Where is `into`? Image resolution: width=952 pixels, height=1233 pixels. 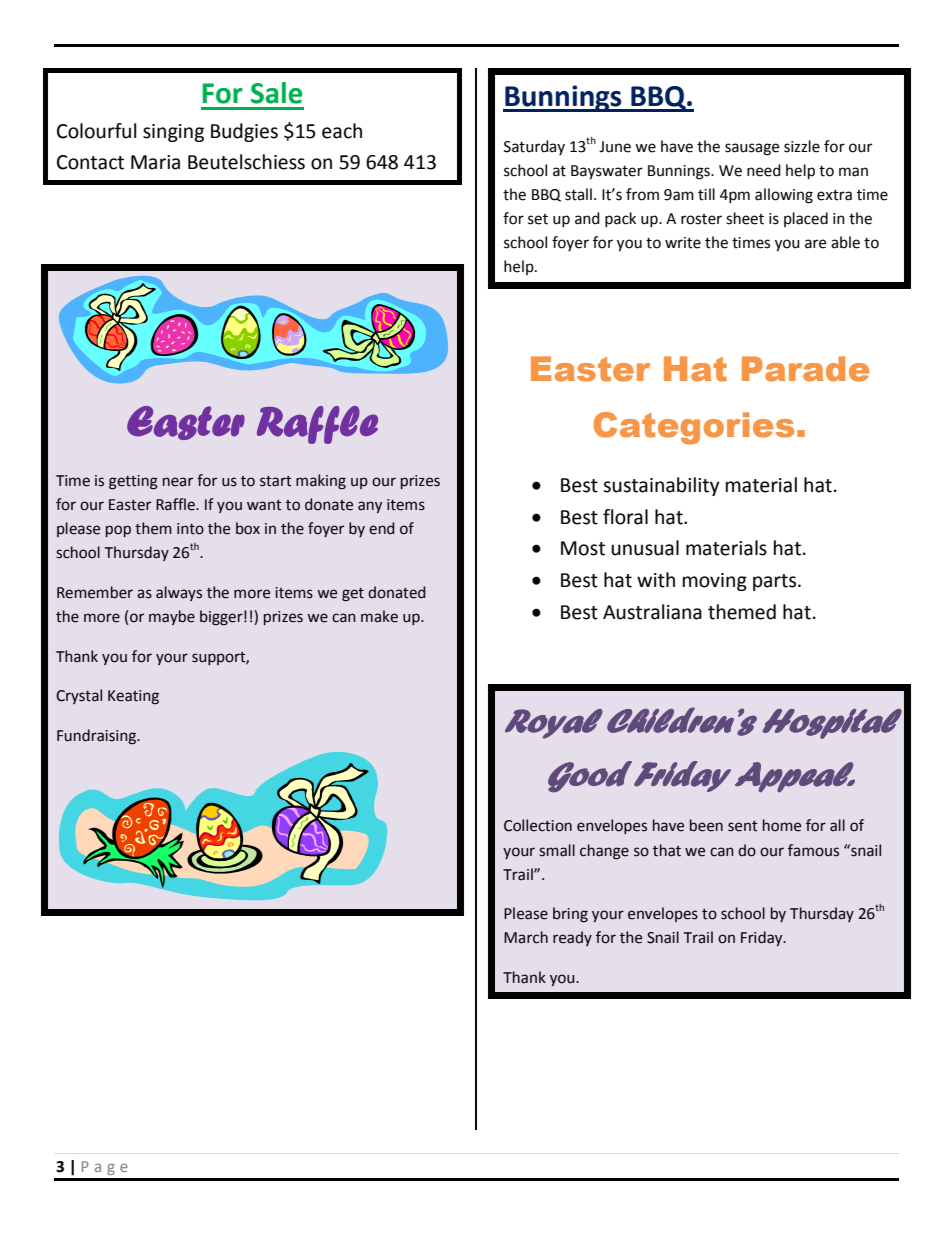
into is located at coordinates (190, 529).
